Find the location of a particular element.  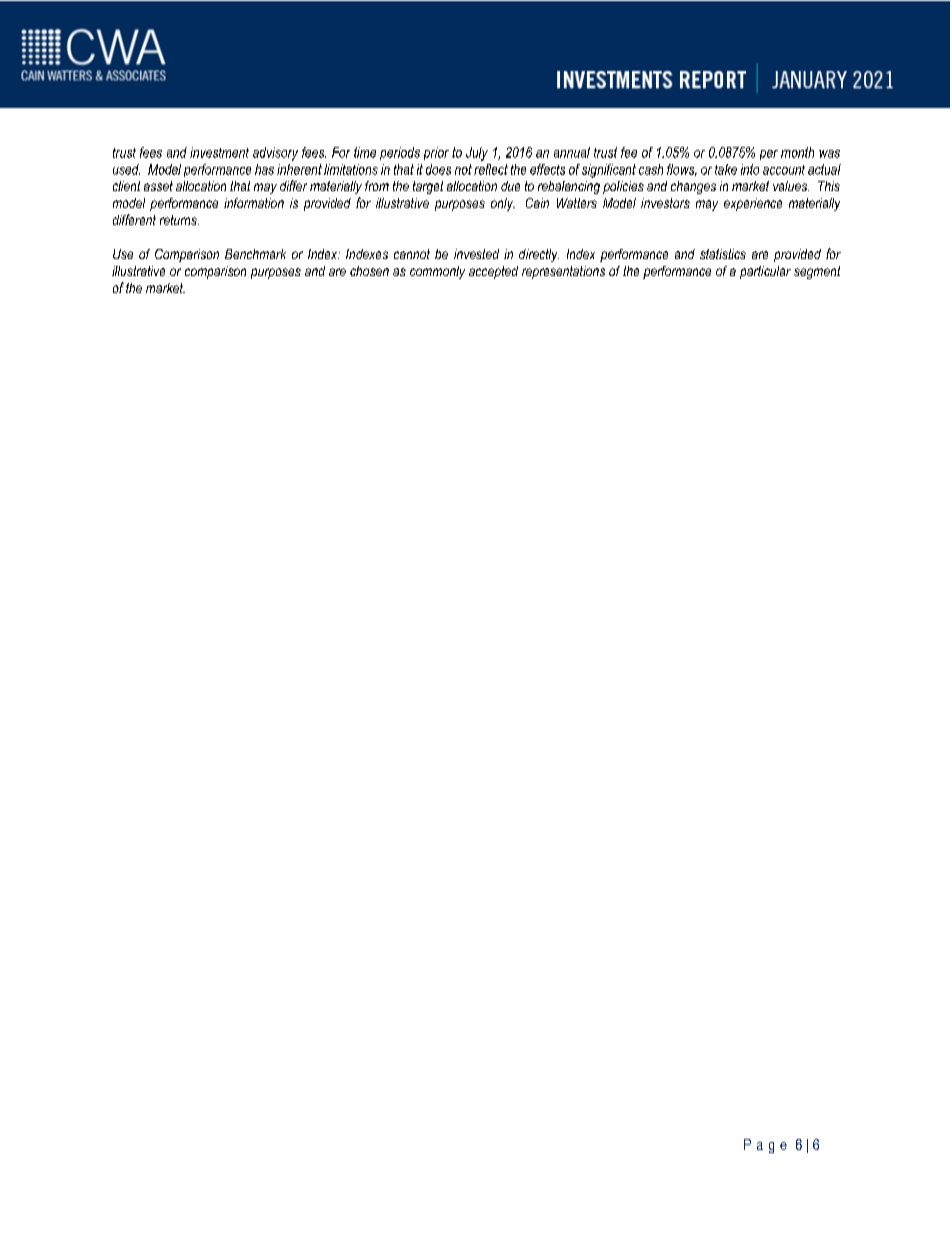

chosen is located at coordinates (369, 271).
